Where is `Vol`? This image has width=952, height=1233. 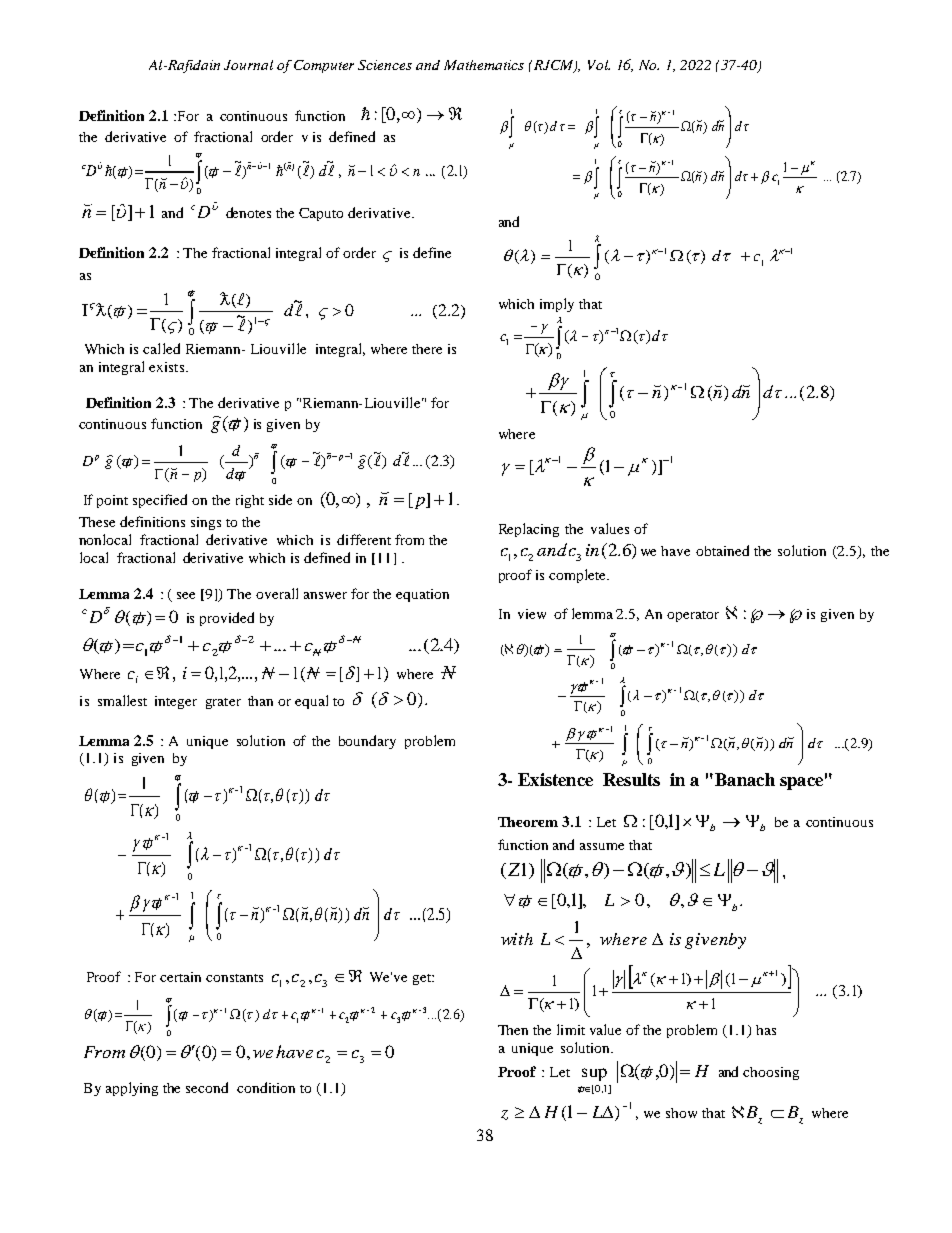
Vol is located at coordinates (599, 65).
